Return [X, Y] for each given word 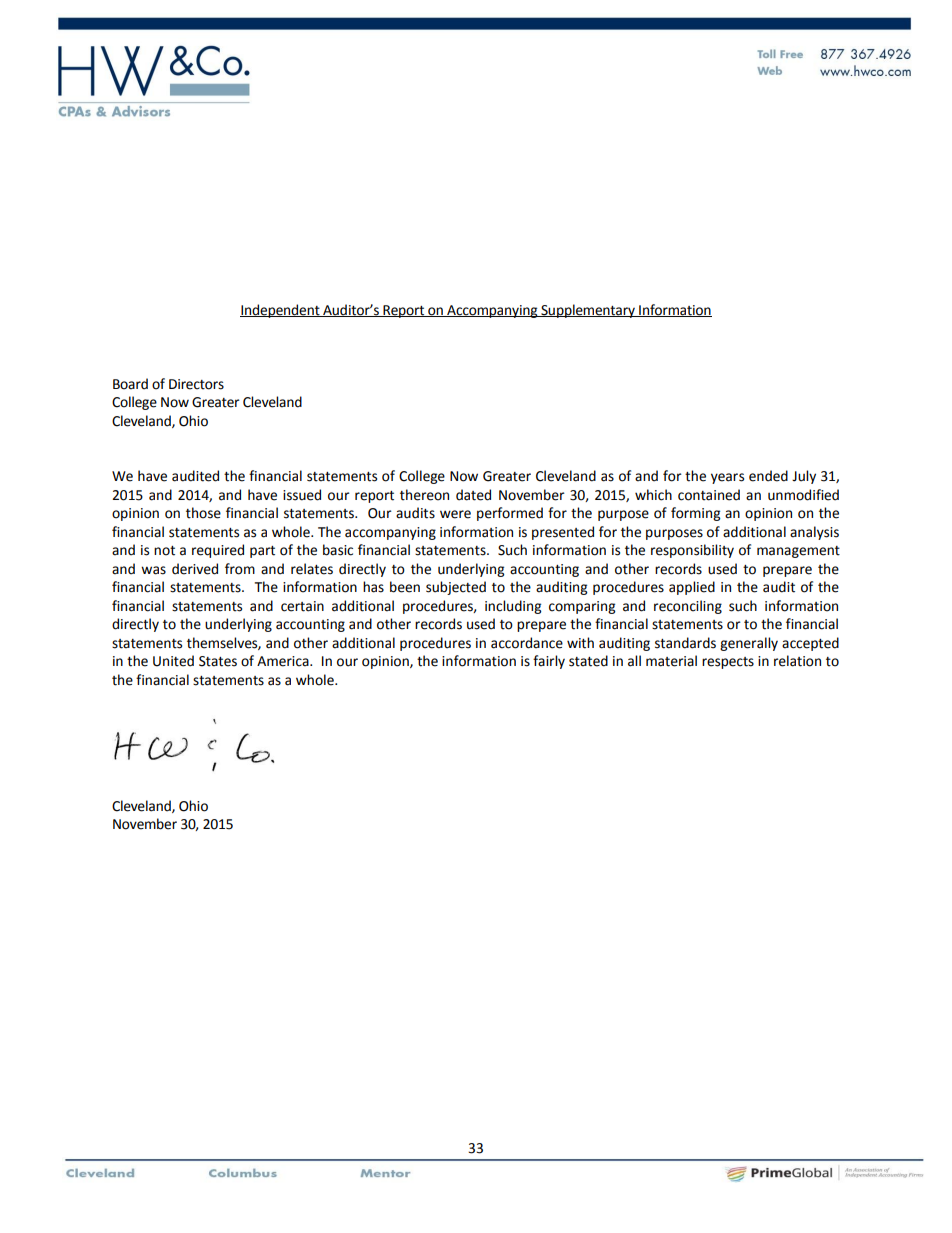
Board [130, 384]
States [218, 661]
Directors [196, 384]
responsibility [692, 551]
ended [768, 476]
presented [563, 533]
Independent [281, 311]
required [218, 551]
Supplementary [588, 311]
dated [473, 495]
